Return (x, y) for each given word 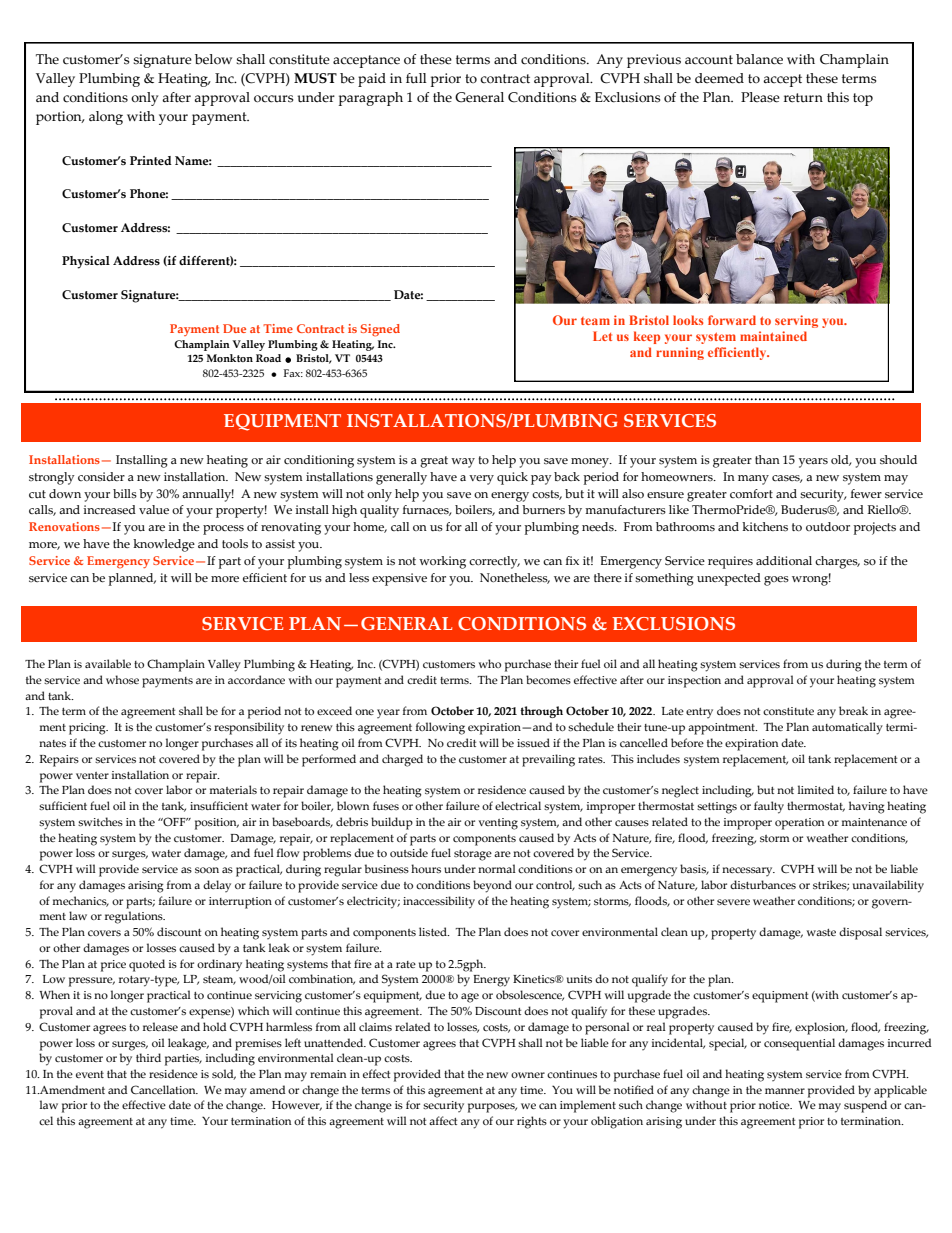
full (416, 78)
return (803, 98)
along (106, 118)
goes (776, 581)
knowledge (164, 545)
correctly (494, 562)
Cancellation (164, 1089)
